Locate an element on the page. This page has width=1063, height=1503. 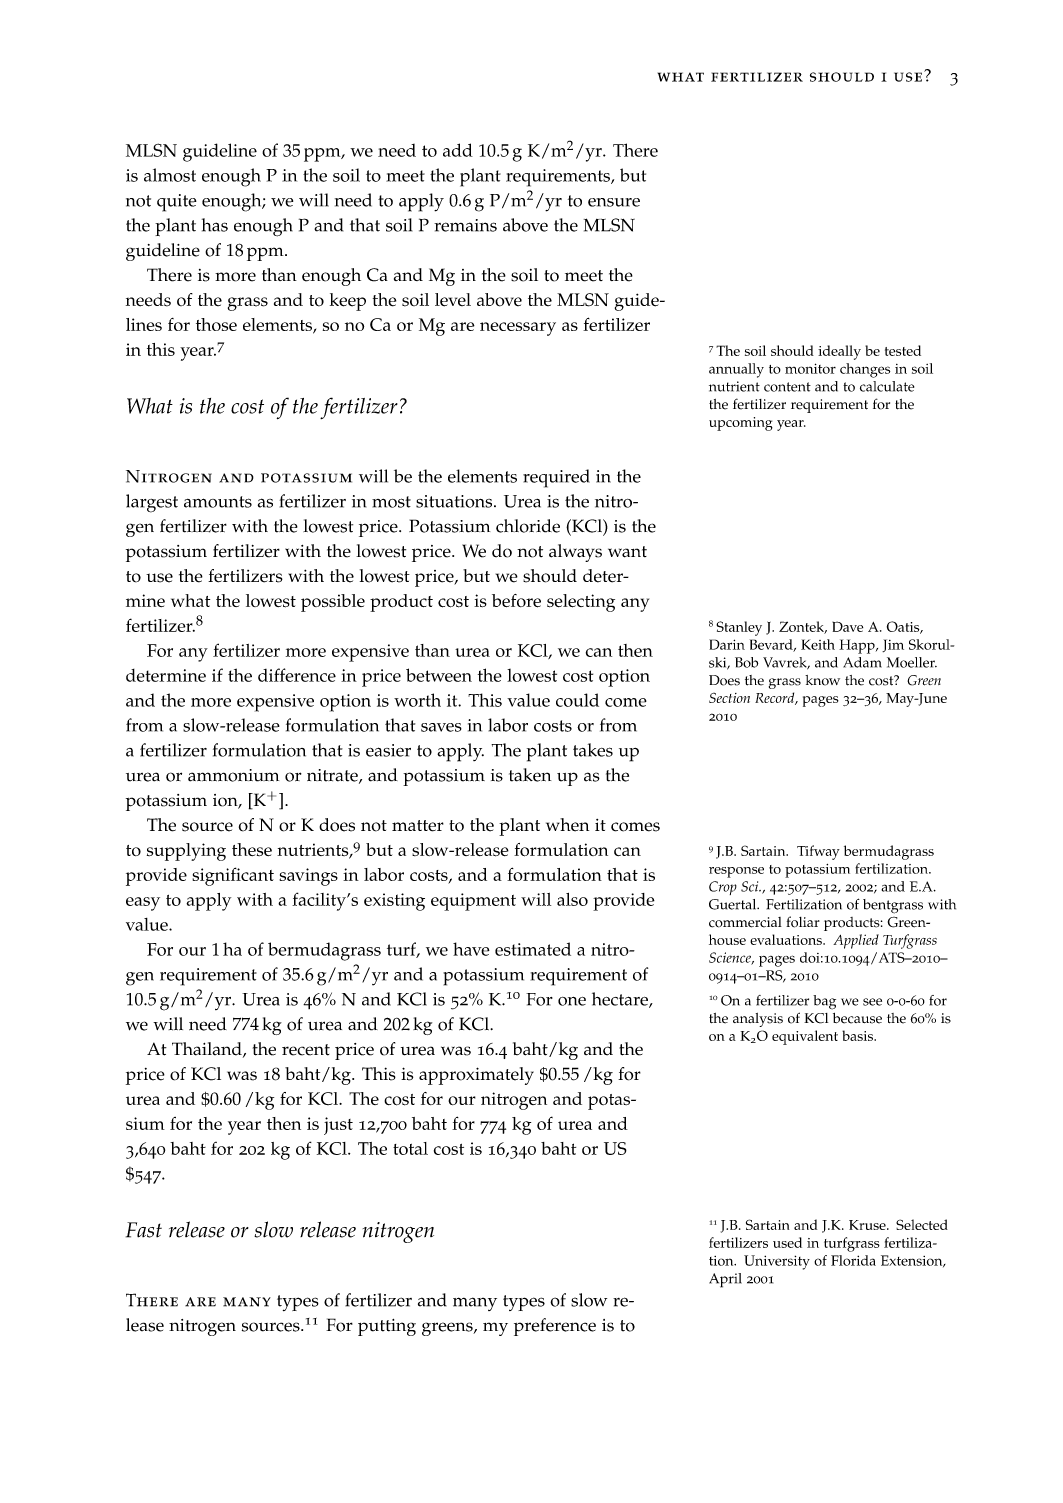
know is located at coordinates (822, 680).
